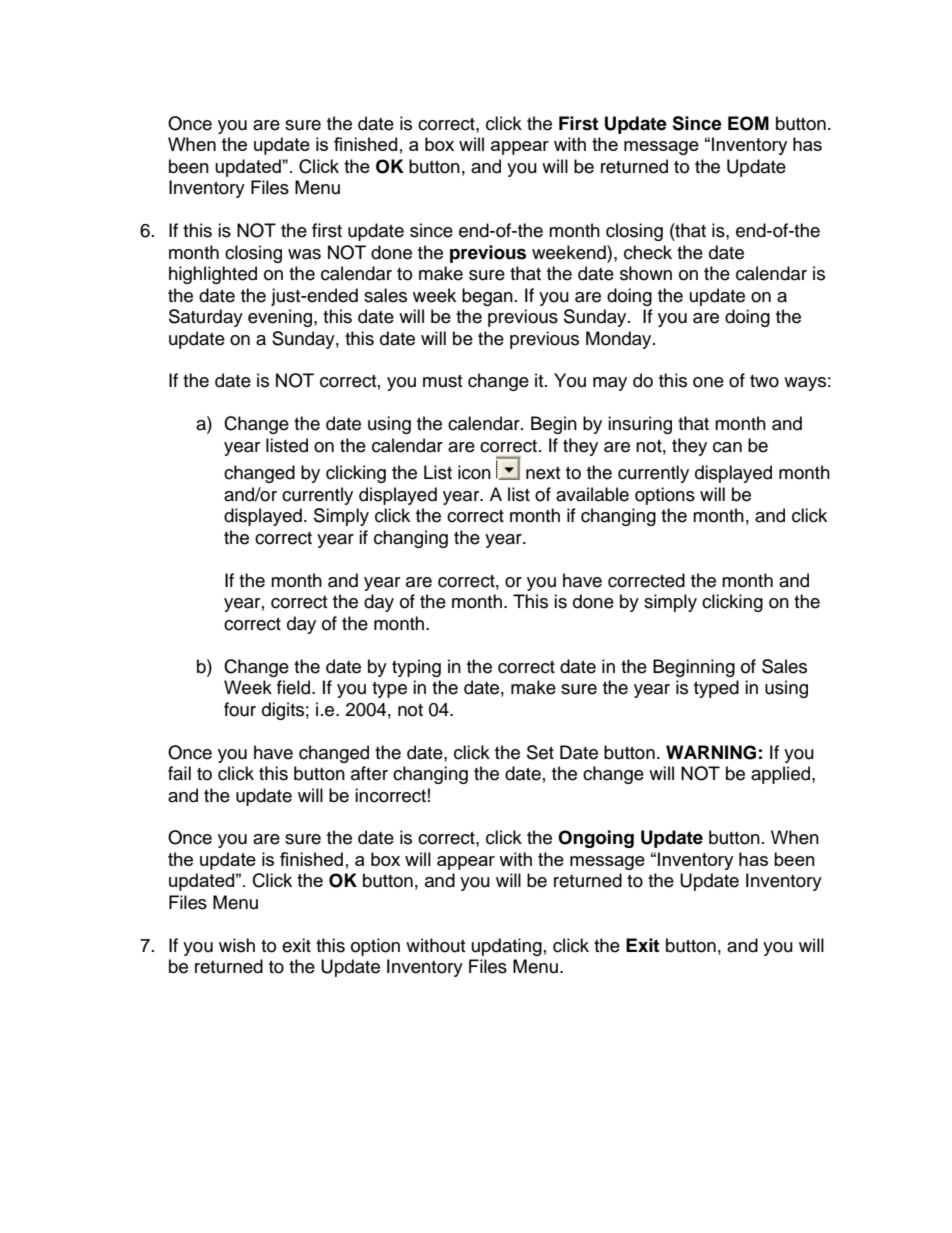  What do you see at coordinates (304, 254) in the document?
I see `was` at bounding box center [304, 254].
